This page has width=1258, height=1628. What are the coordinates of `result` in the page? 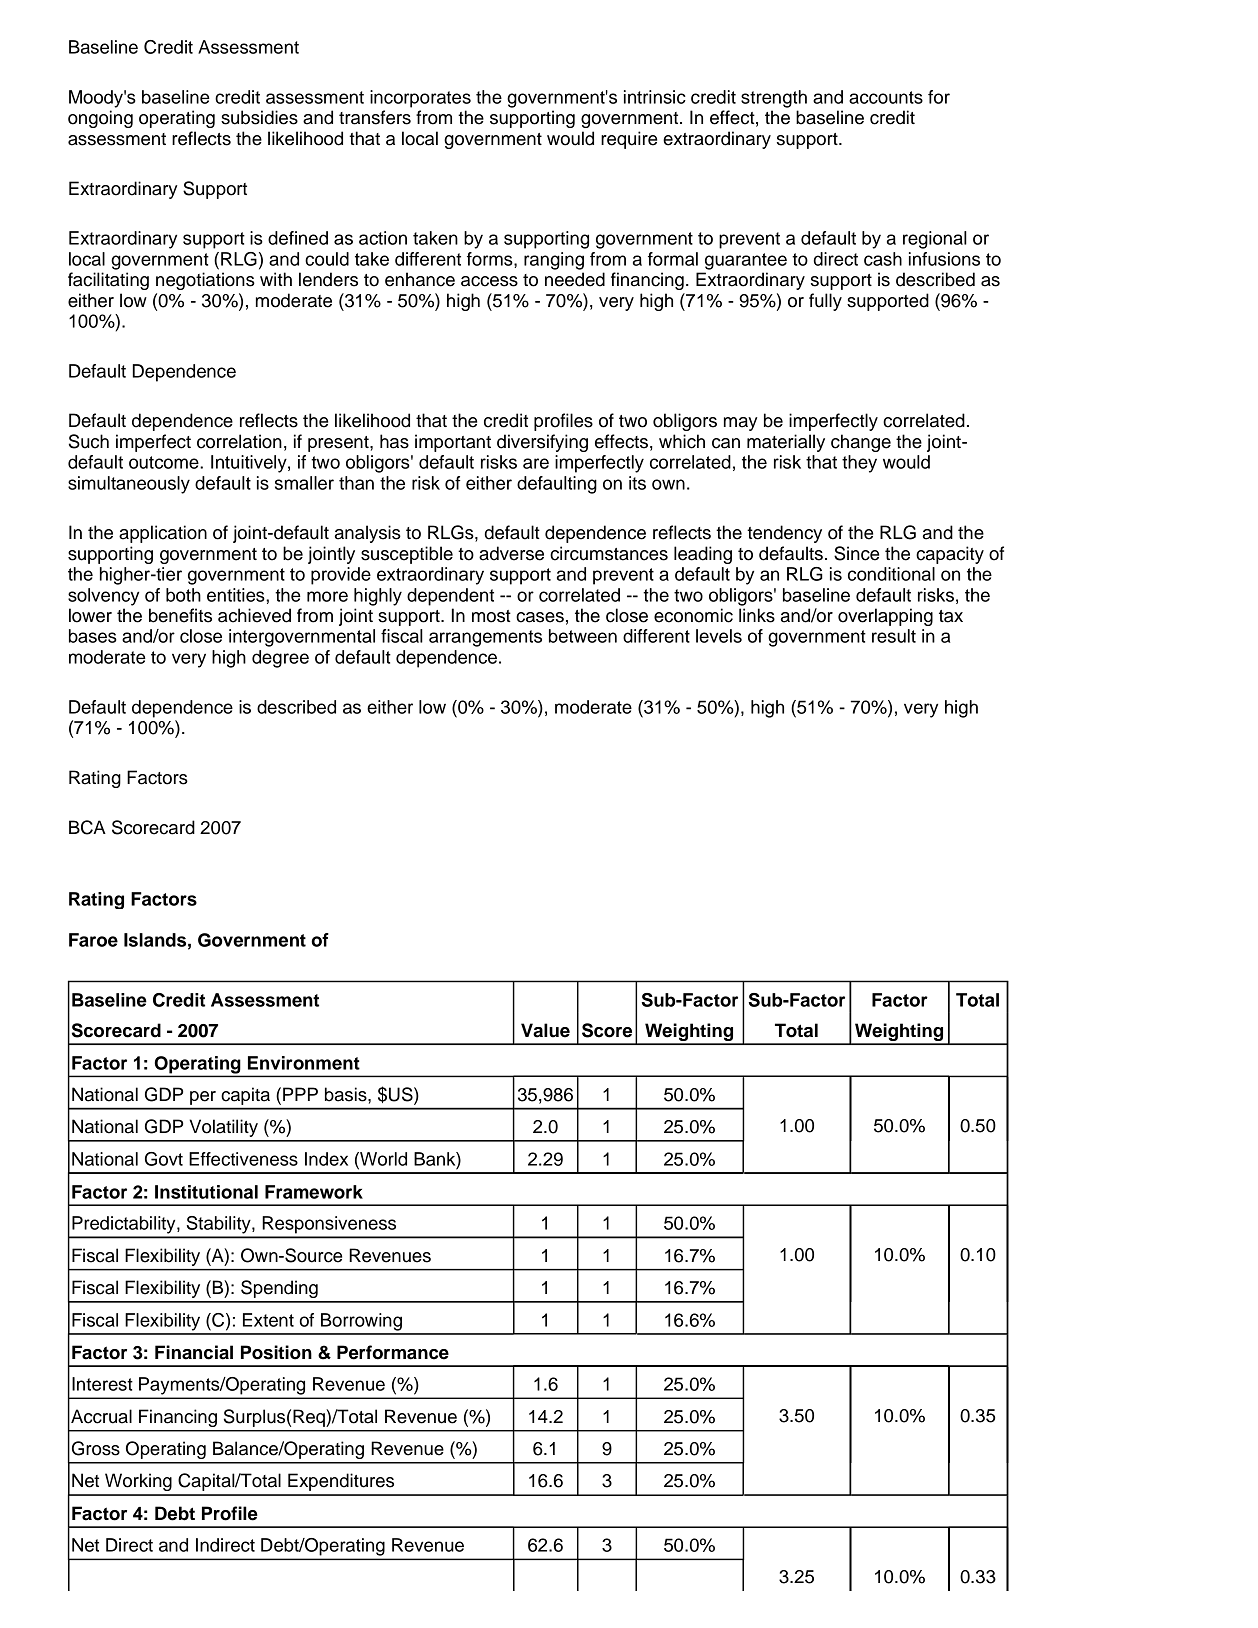 It's located at (894, 636).
